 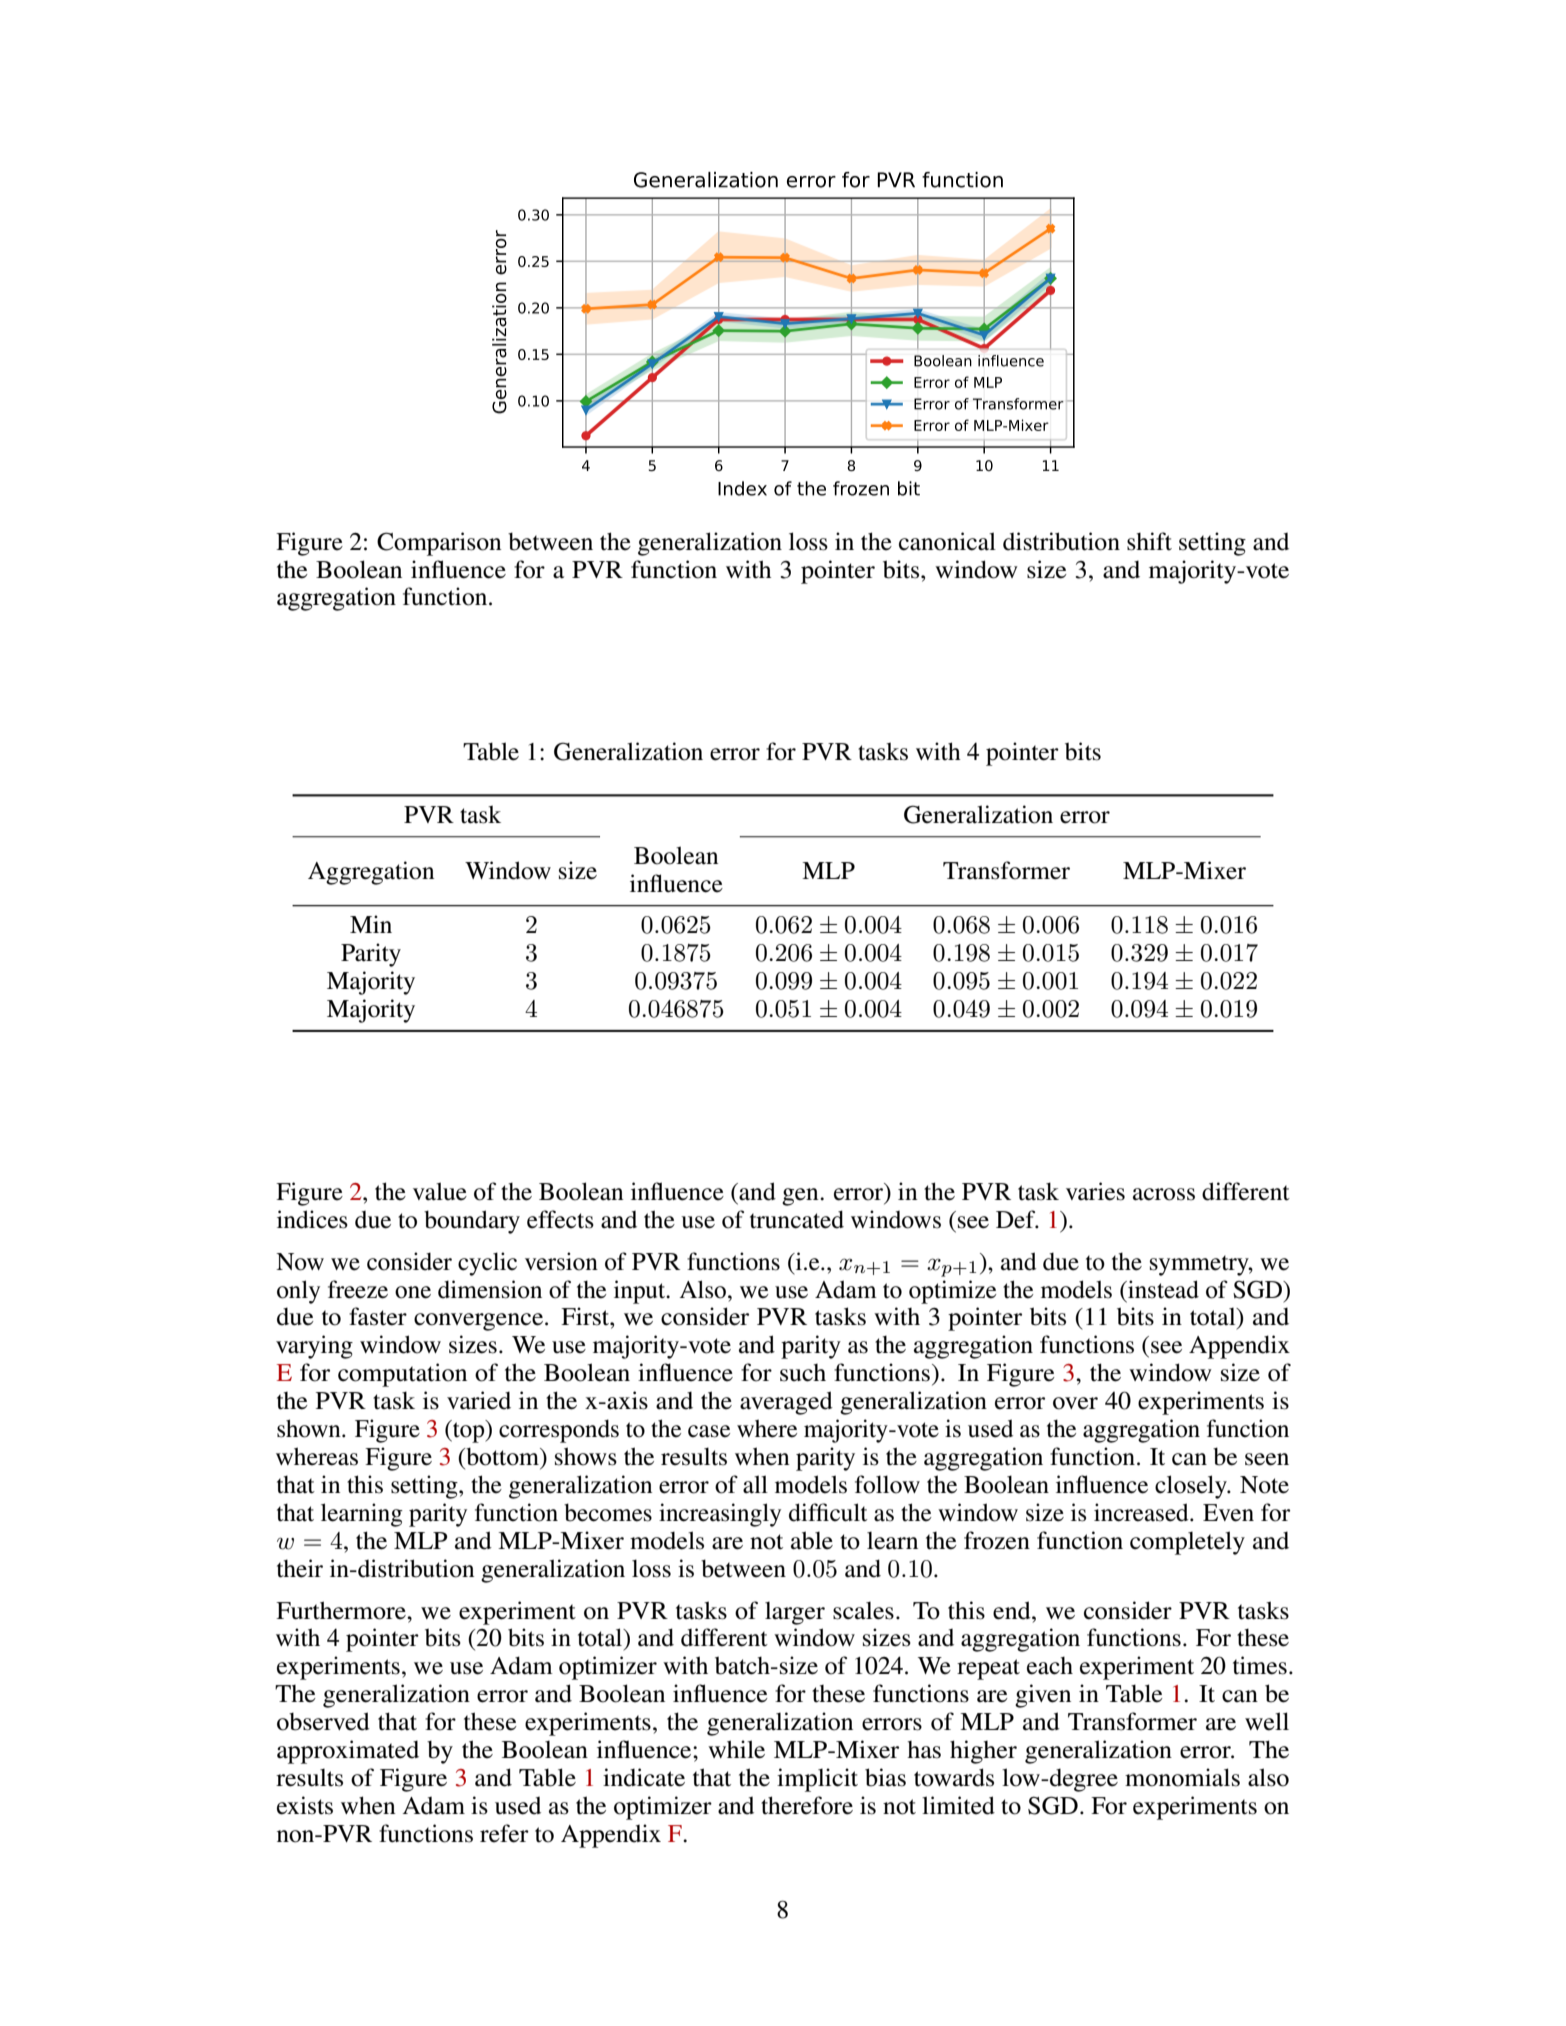 I want to click on varies, so click(x=1095, y=1191).
